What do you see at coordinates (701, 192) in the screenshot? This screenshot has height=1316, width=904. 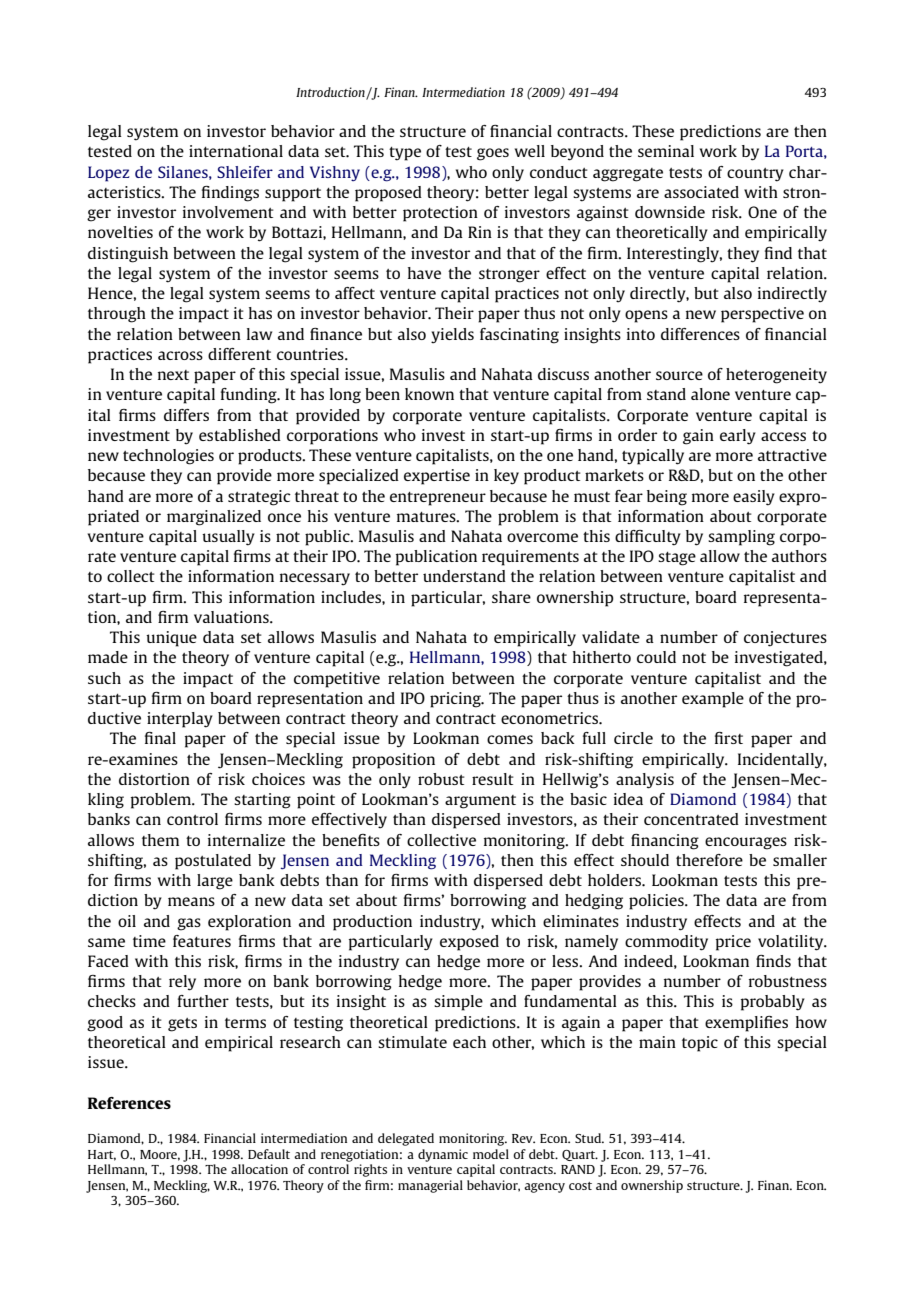 I see `associated` at bounding box center [701, 192].
